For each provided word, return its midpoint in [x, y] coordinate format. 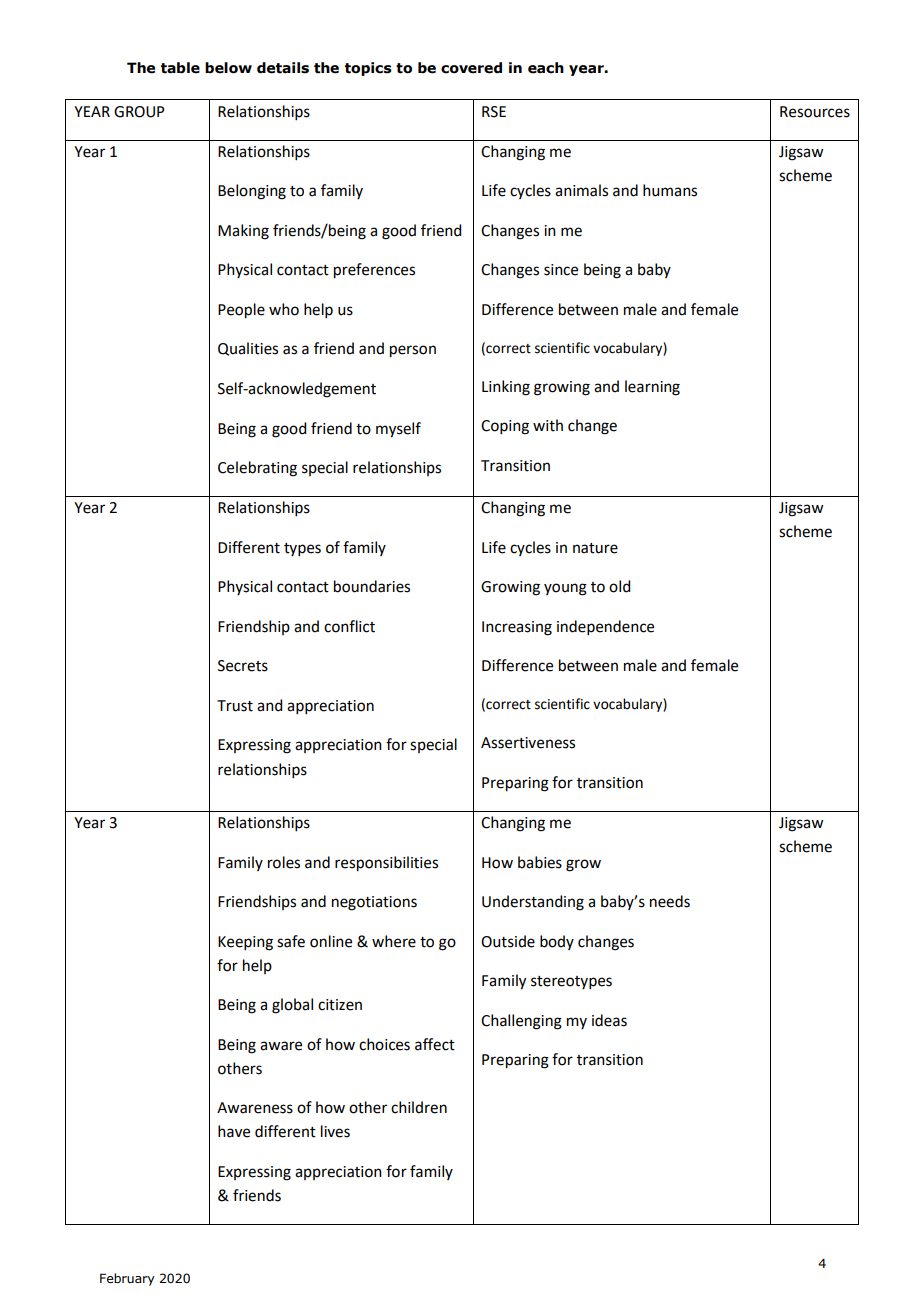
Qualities [248, 349]
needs [670, 901]
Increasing [517, 628]
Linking [506, 388]
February [127, 1279]
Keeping [245, 943]
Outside [508, 941]
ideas [609, 1020]
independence [605, 627]
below [228, 68]
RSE [494, 112]
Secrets [243, 666]
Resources [815, 112]
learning [652, 388]
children [419, 1107]
